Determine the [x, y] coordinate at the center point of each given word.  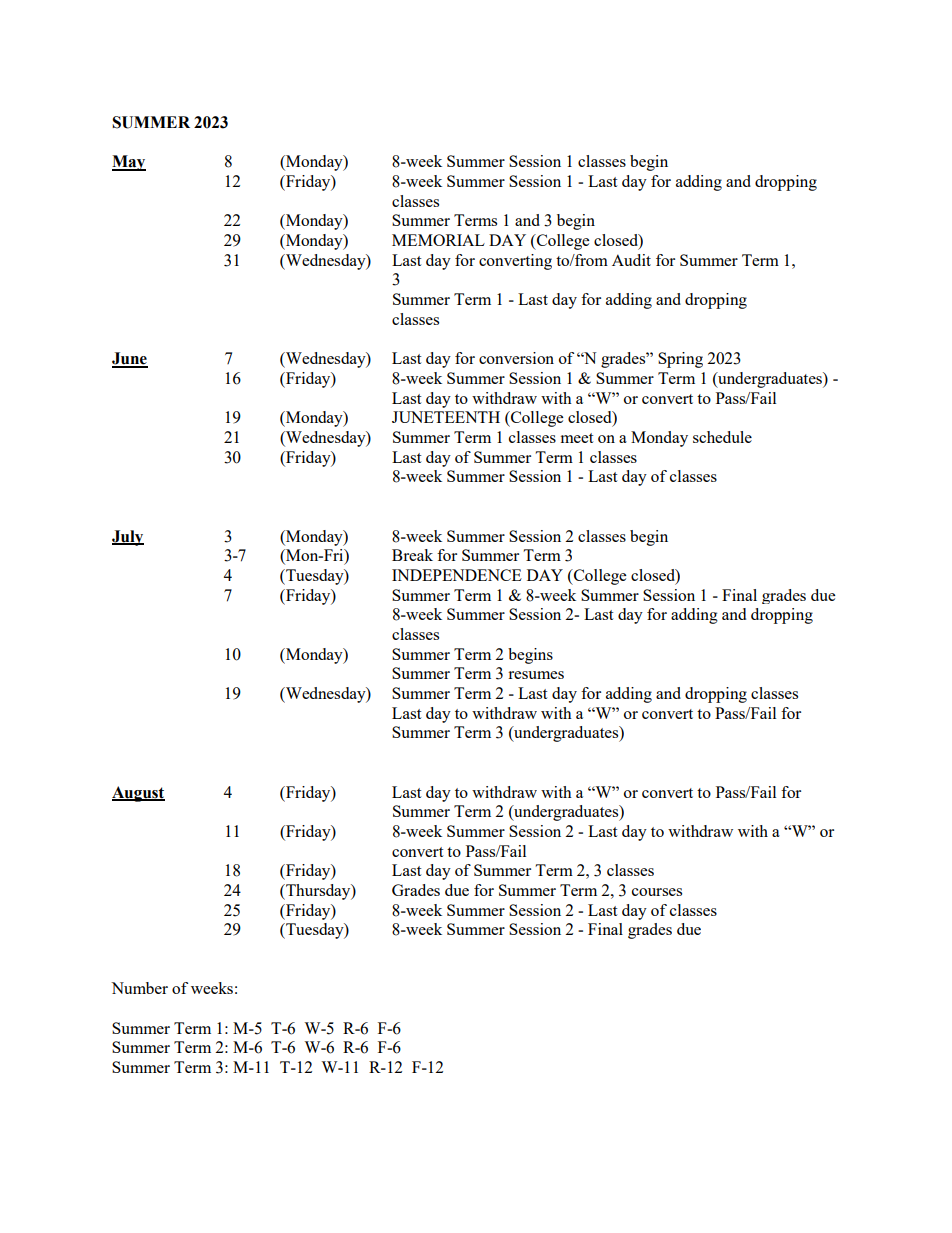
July [128, 538]
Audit [631, 260]
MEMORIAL [438, 240]
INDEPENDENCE [457, 575]
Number [139, 988]
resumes [536, 675]
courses [657, 892]
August [138, 794]
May [129, 163]
